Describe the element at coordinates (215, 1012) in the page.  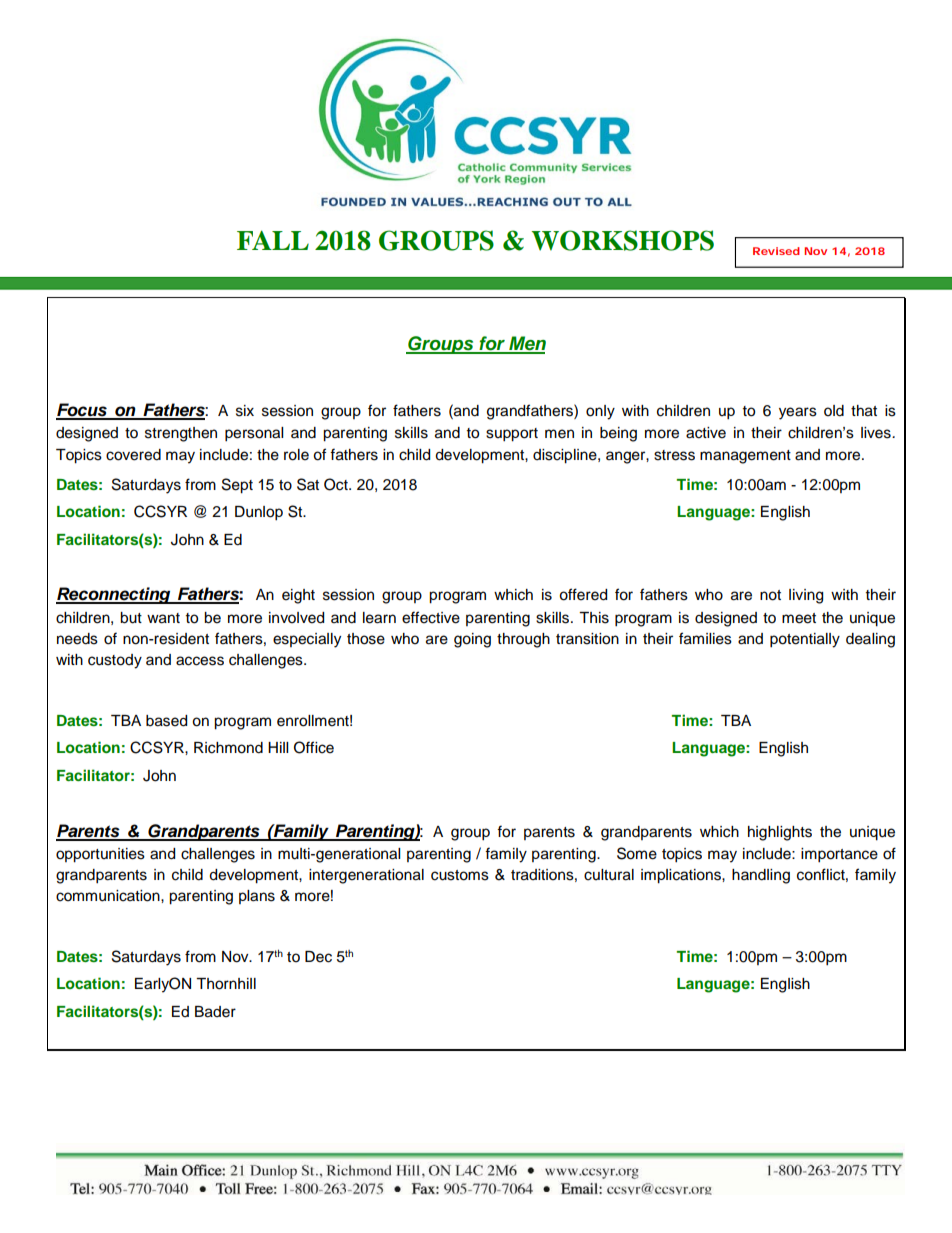
I see `Bader` at that location.
